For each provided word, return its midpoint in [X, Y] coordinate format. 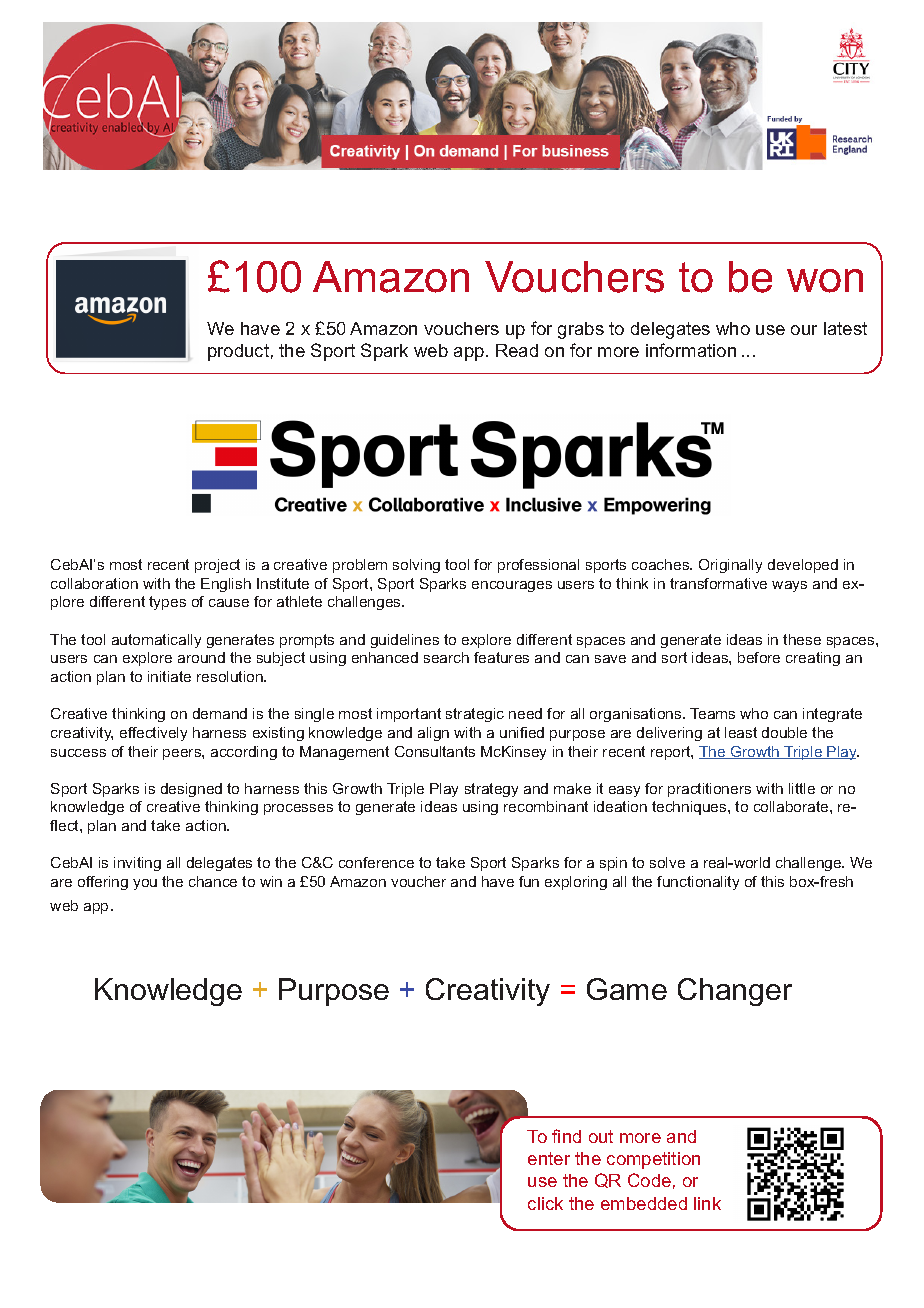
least [741, 732]
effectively [153, 734]
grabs [581, 330]
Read [517, 350]
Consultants [435, 751]
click [545, 1203]
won [825, 281]
